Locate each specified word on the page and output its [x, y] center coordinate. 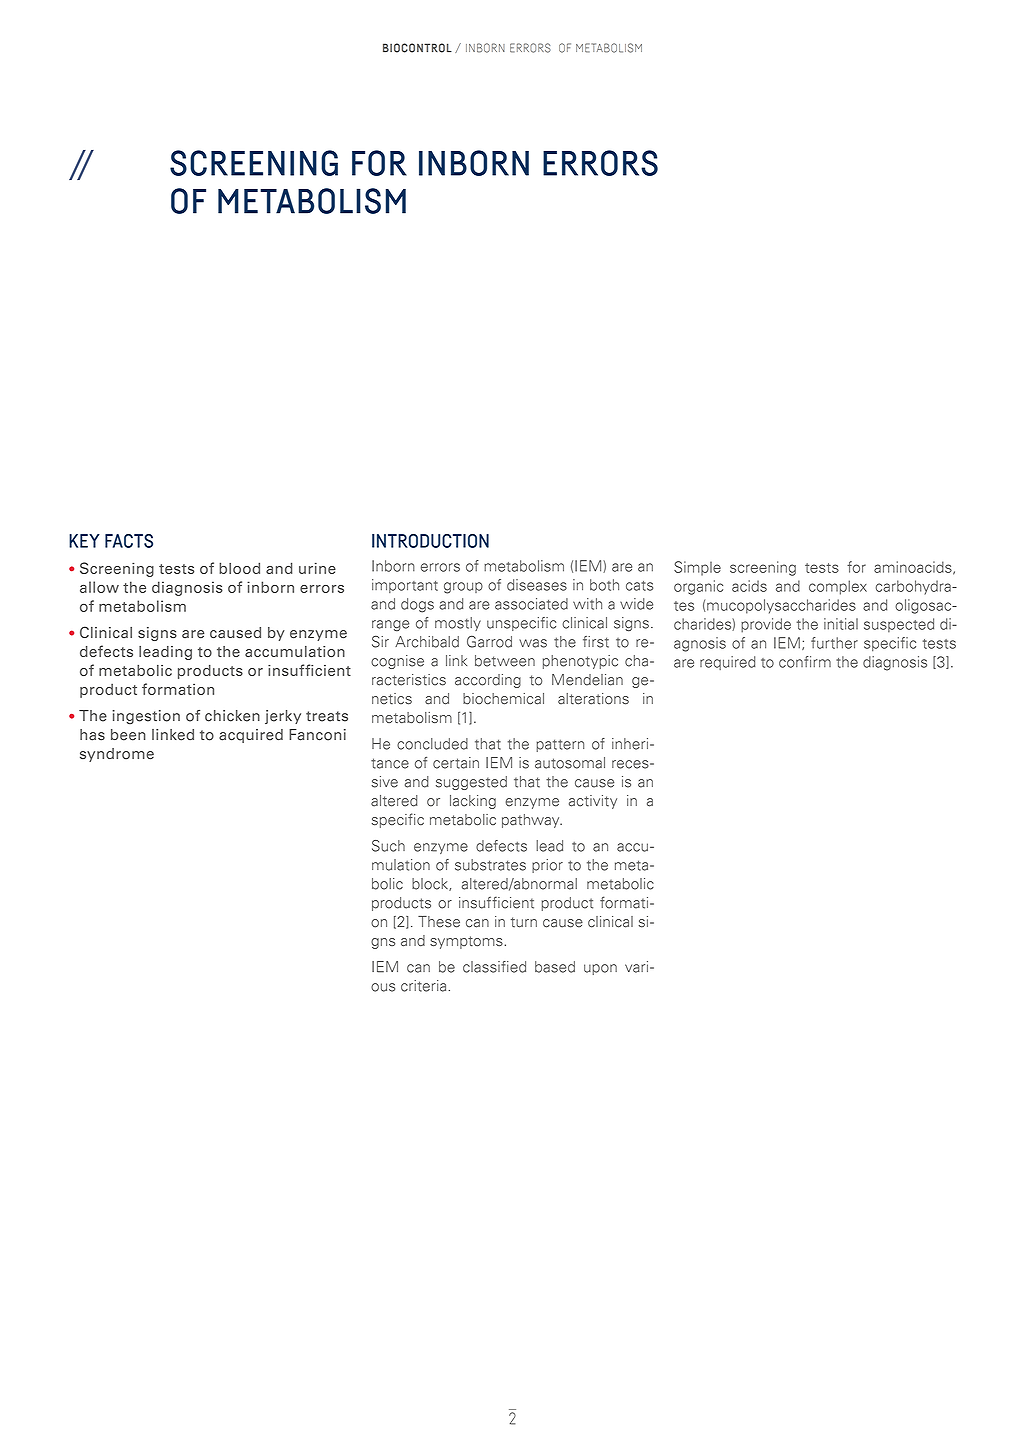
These [439, 922]
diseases [537, 585]
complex [838, 587]
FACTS [129, 541]
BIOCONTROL [417, 48]
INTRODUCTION [430, 541]
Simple [697, 568]
